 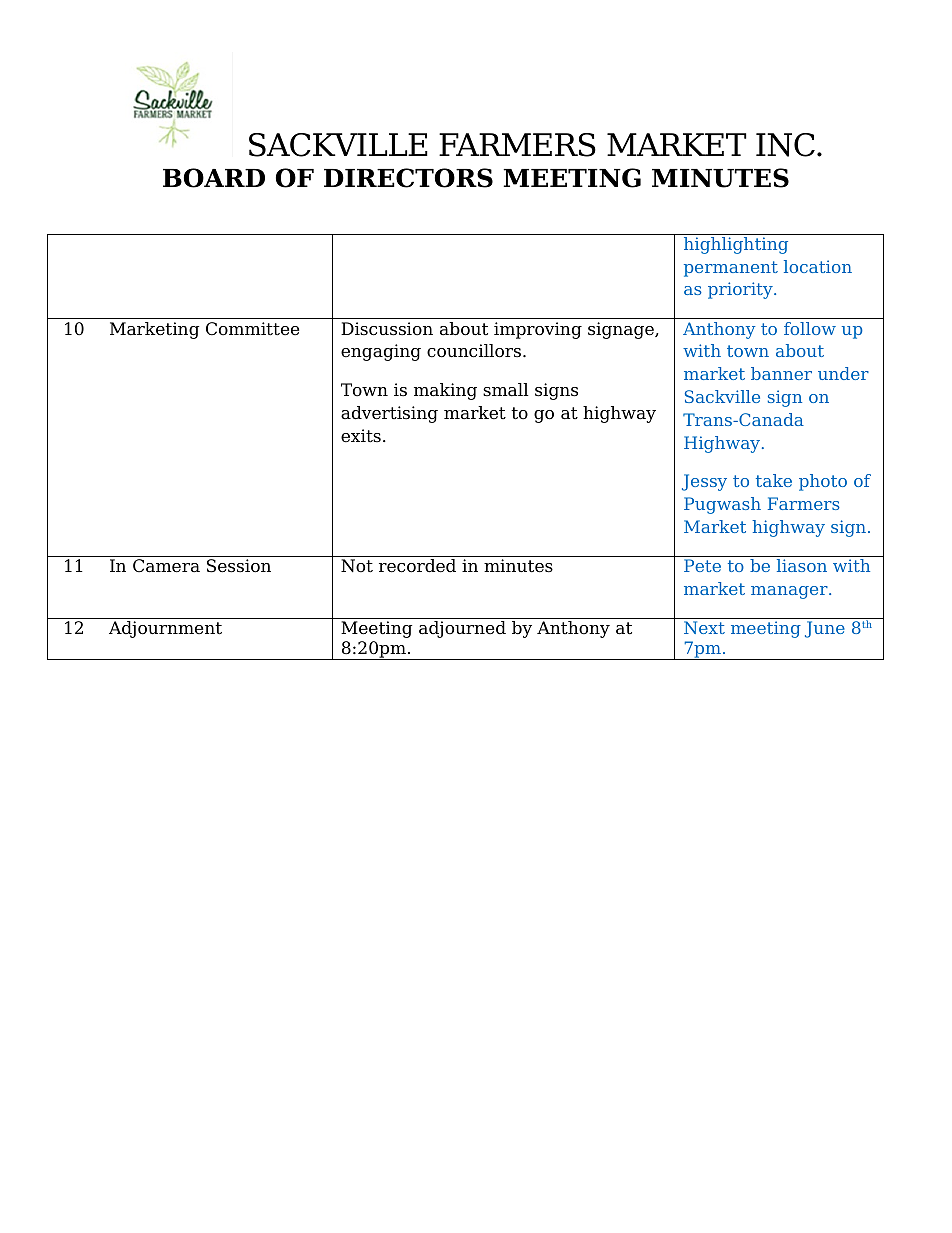 I want to click on Committee, so click(x=252, y=329).
